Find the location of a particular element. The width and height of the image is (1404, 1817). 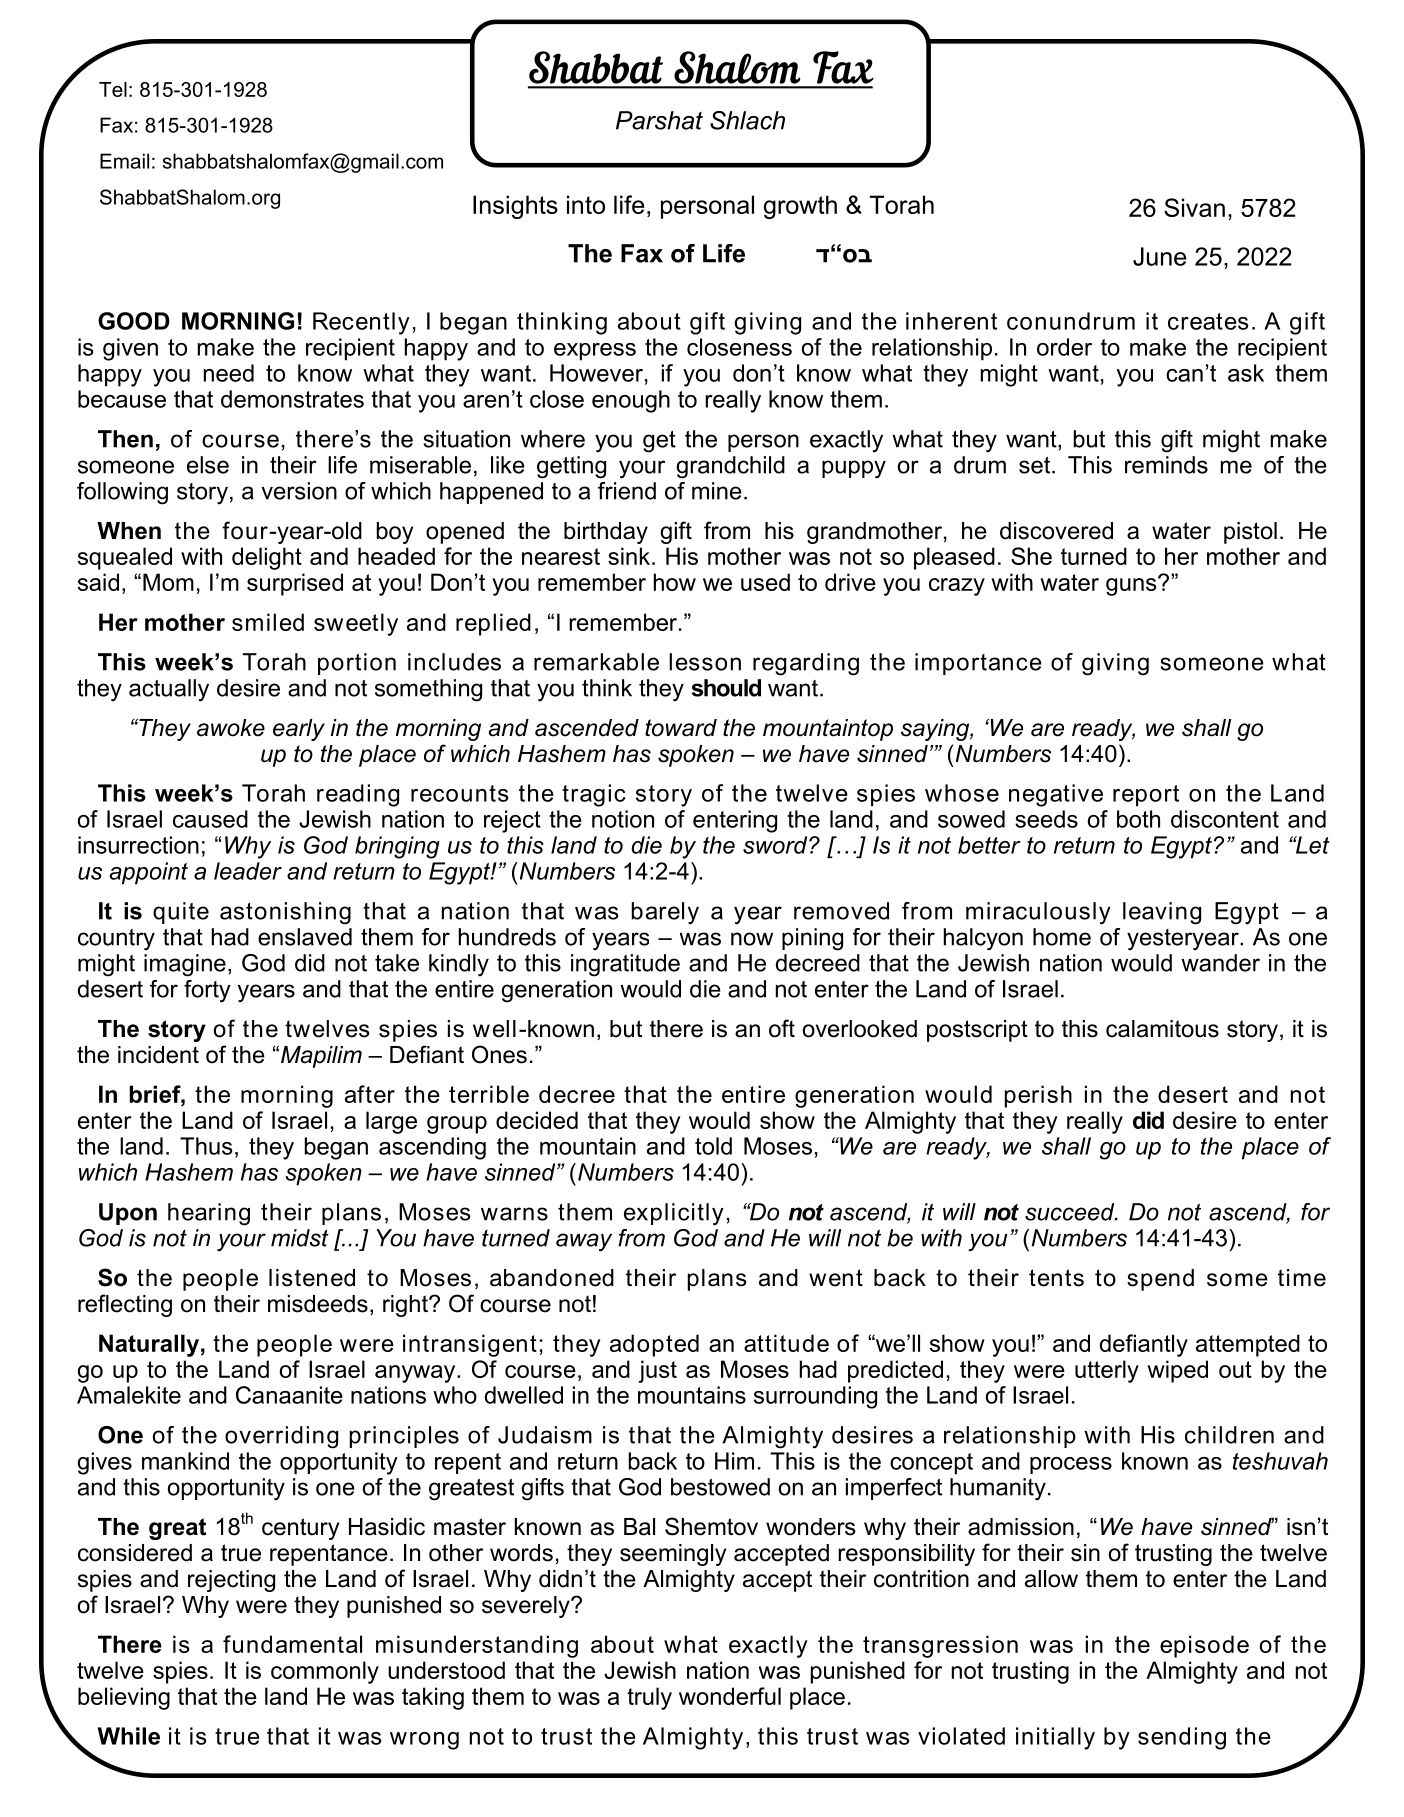

astonishing is located at coordinates (285, 913).
